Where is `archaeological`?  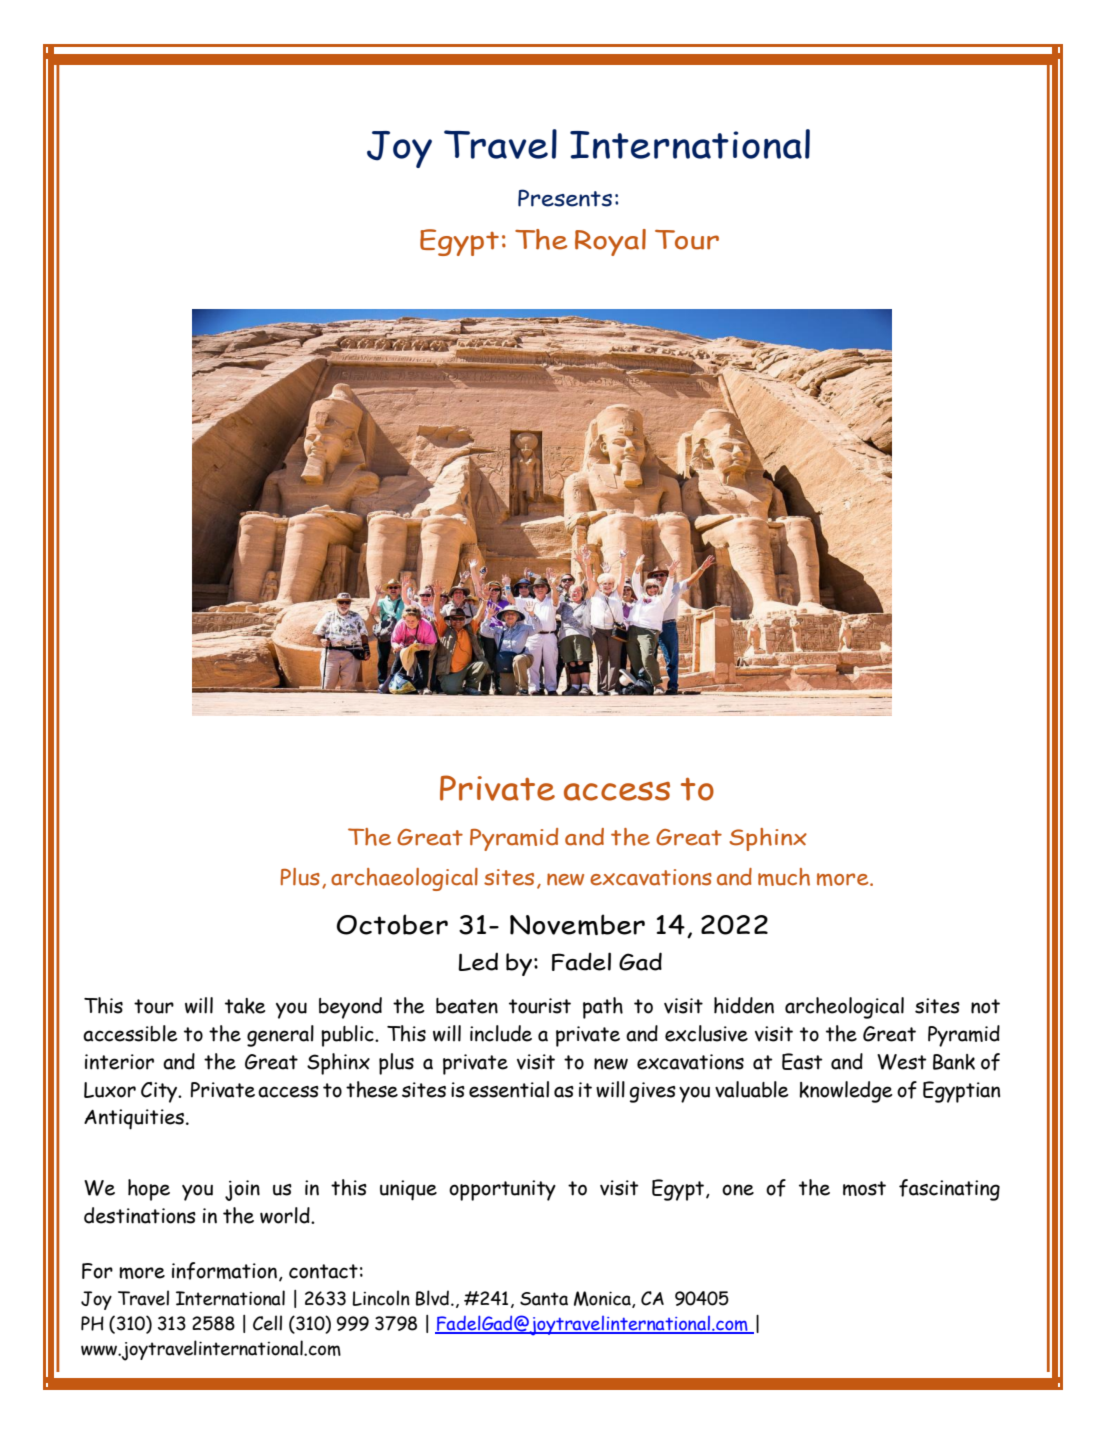 archaeological is located at coordinates (404, 879).
